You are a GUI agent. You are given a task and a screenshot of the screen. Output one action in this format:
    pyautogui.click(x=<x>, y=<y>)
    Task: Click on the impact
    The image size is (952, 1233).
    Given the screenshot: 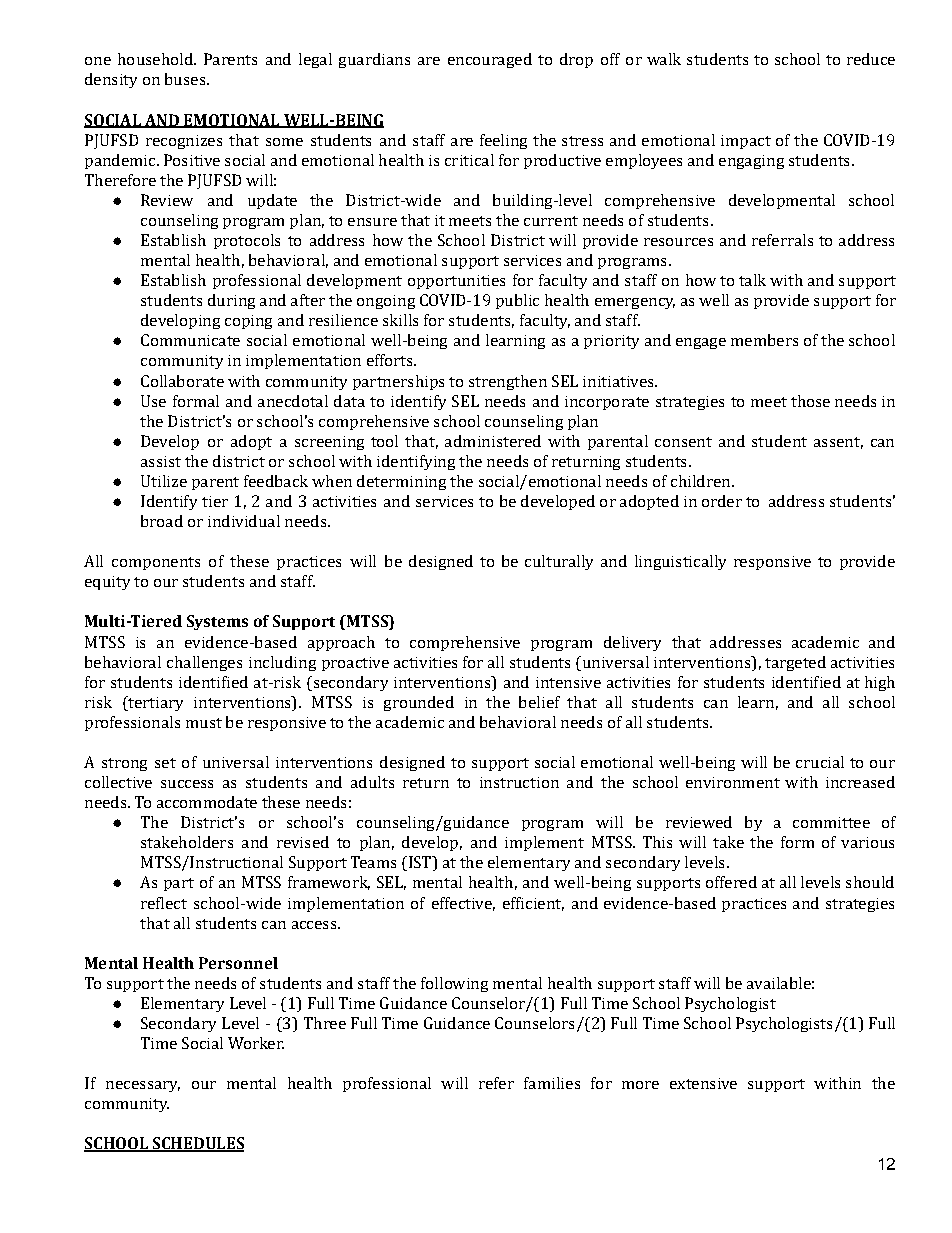 What is the action you would take?
    pyautogui.click(x=746, y=142)
